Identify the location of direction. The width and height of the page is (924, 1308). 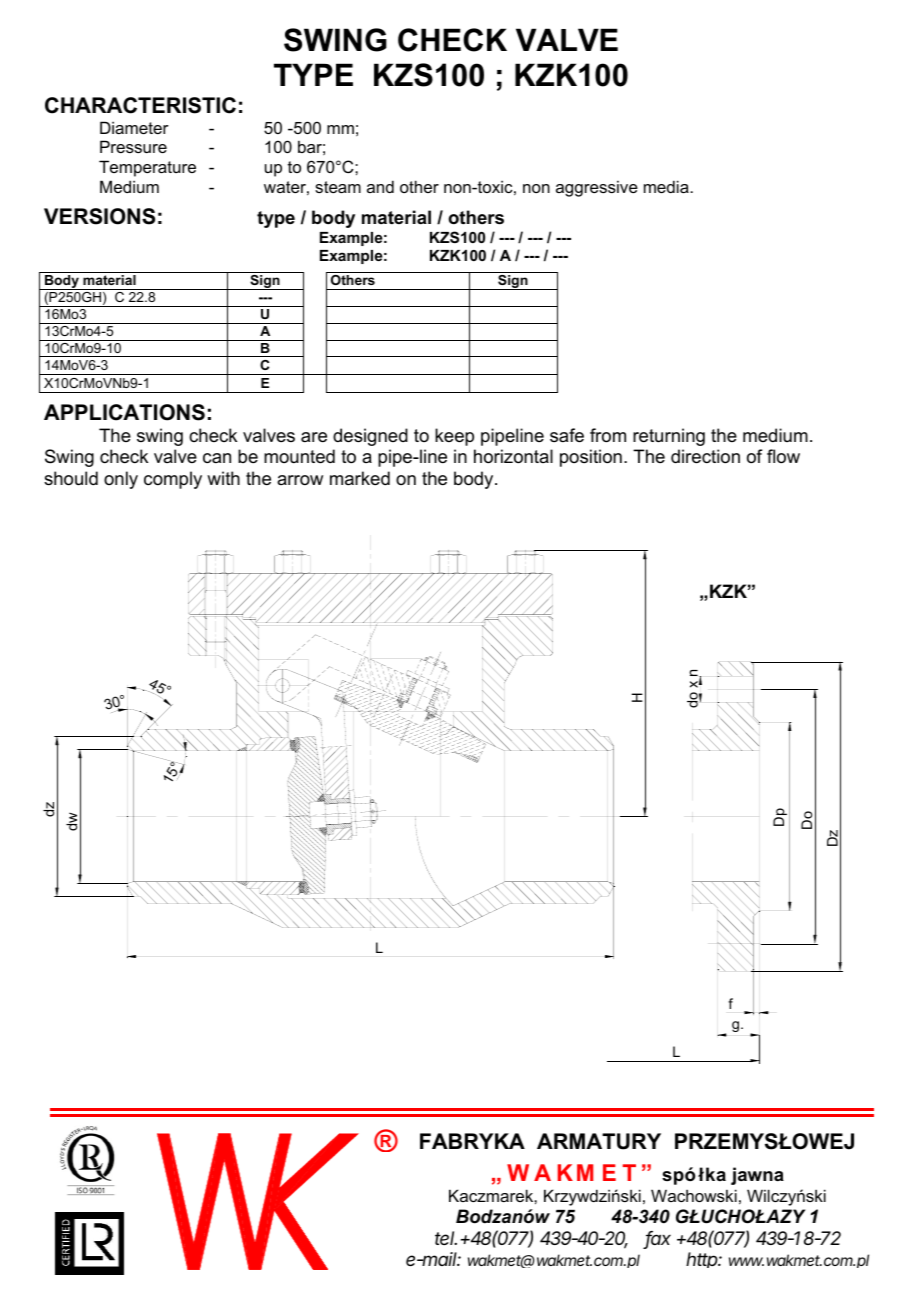
(705, 456).
